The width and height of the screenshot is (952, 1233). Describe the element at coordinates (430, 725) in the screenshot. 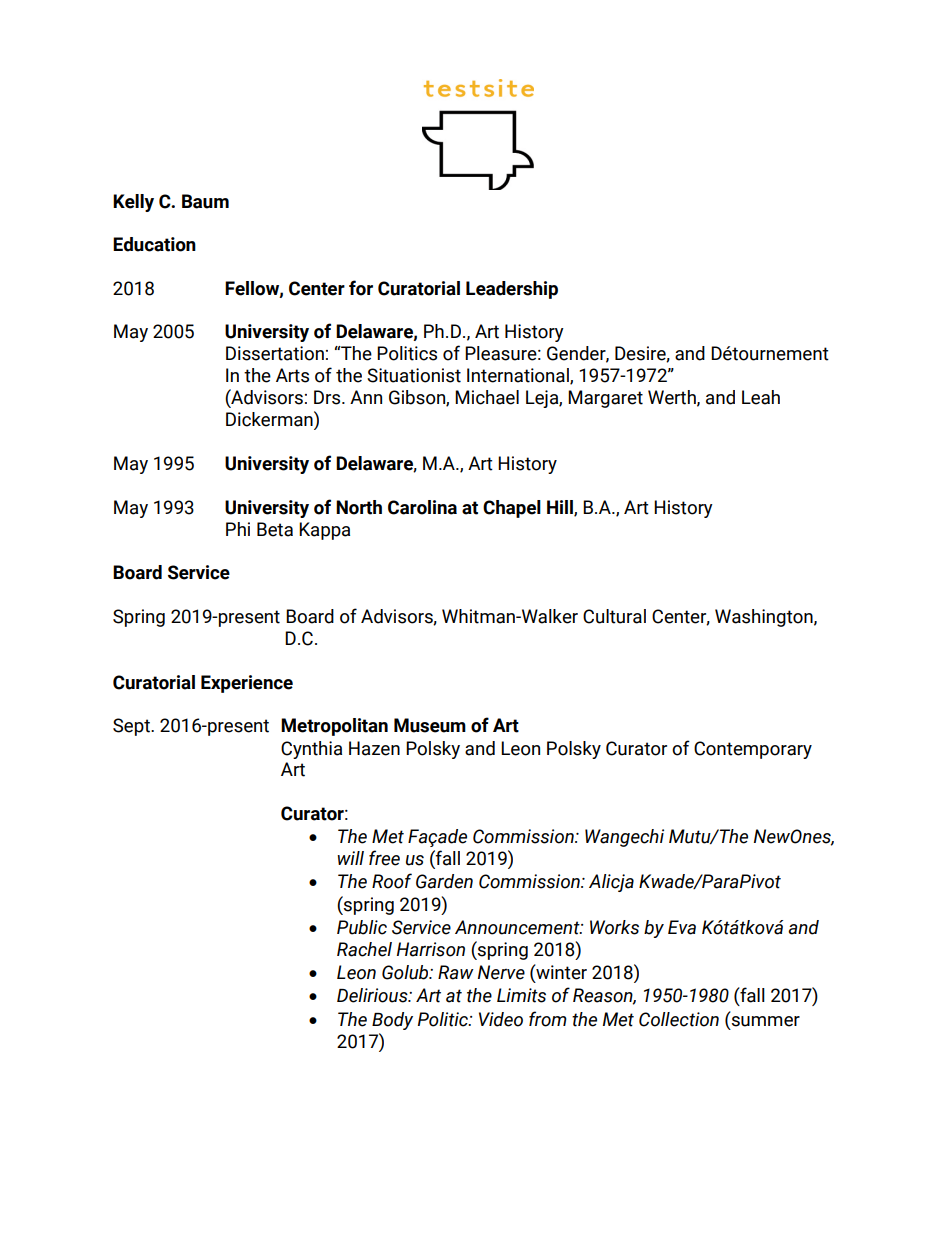

I see `Museum` at that location.
